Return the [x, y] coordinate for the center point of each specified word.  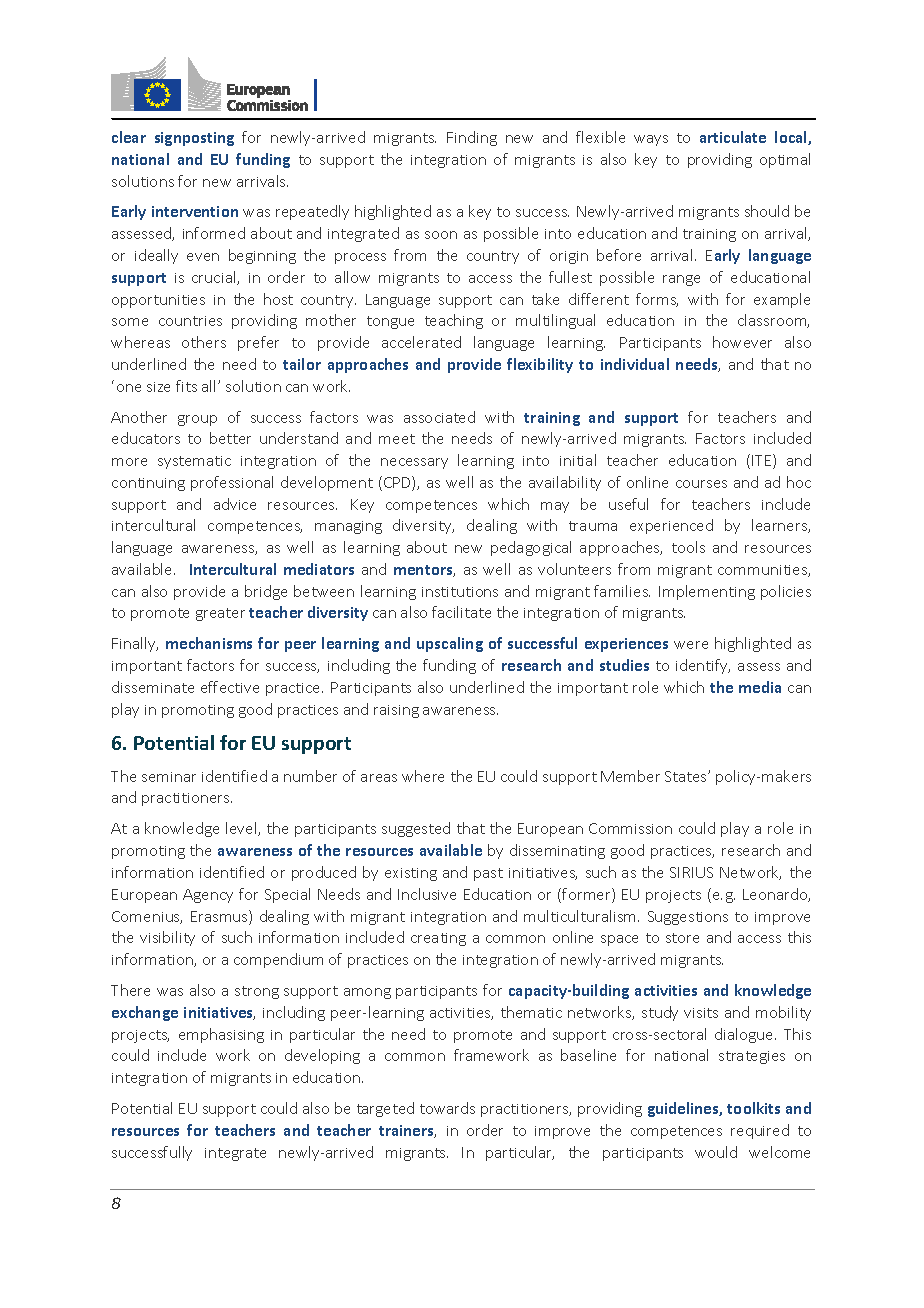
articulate [733, 137]
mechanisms [209, 643]
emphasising [221, 1035]
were [691, 645]
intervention [195, 211]
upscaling [450, 644]
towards [447, 1108]
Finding [472, 138]
